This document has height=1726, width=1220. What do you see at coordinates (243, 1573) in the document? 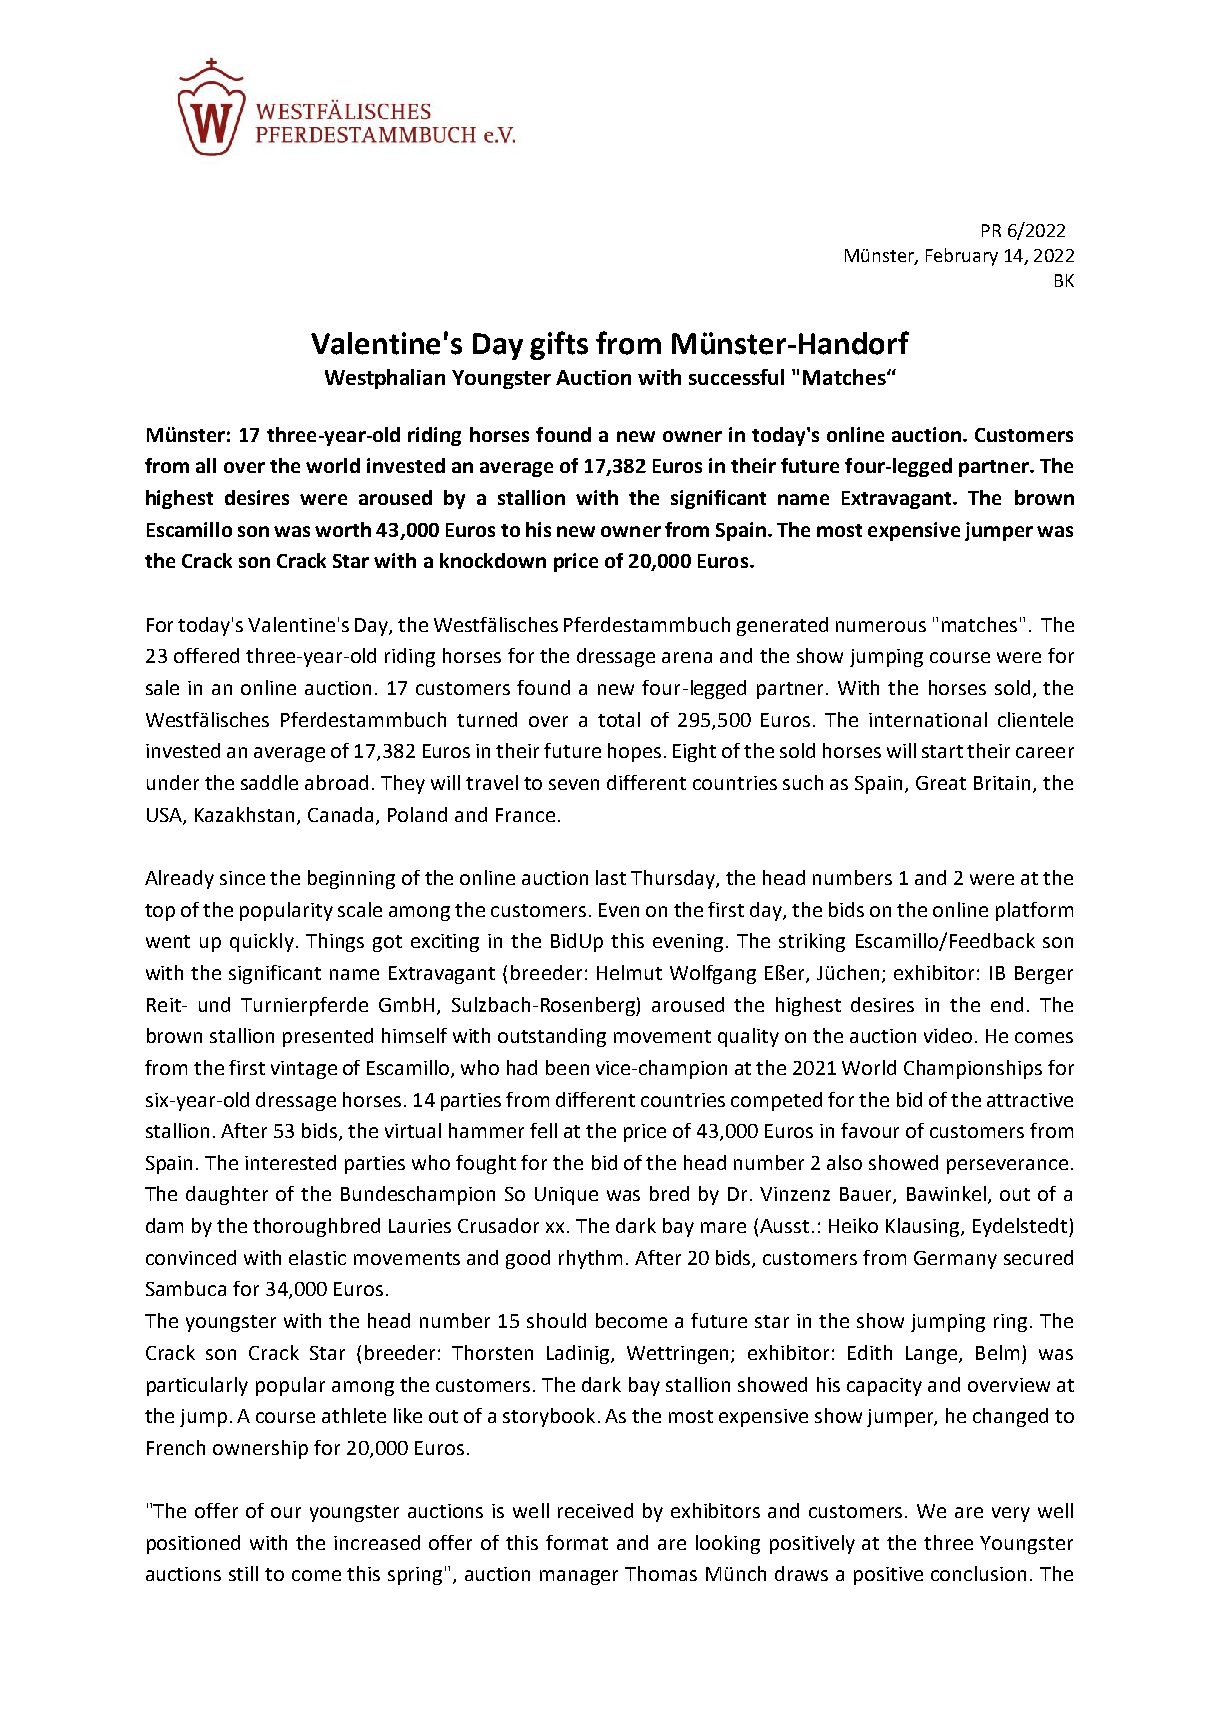
I see `still` at bounding box center [243, 1573].
